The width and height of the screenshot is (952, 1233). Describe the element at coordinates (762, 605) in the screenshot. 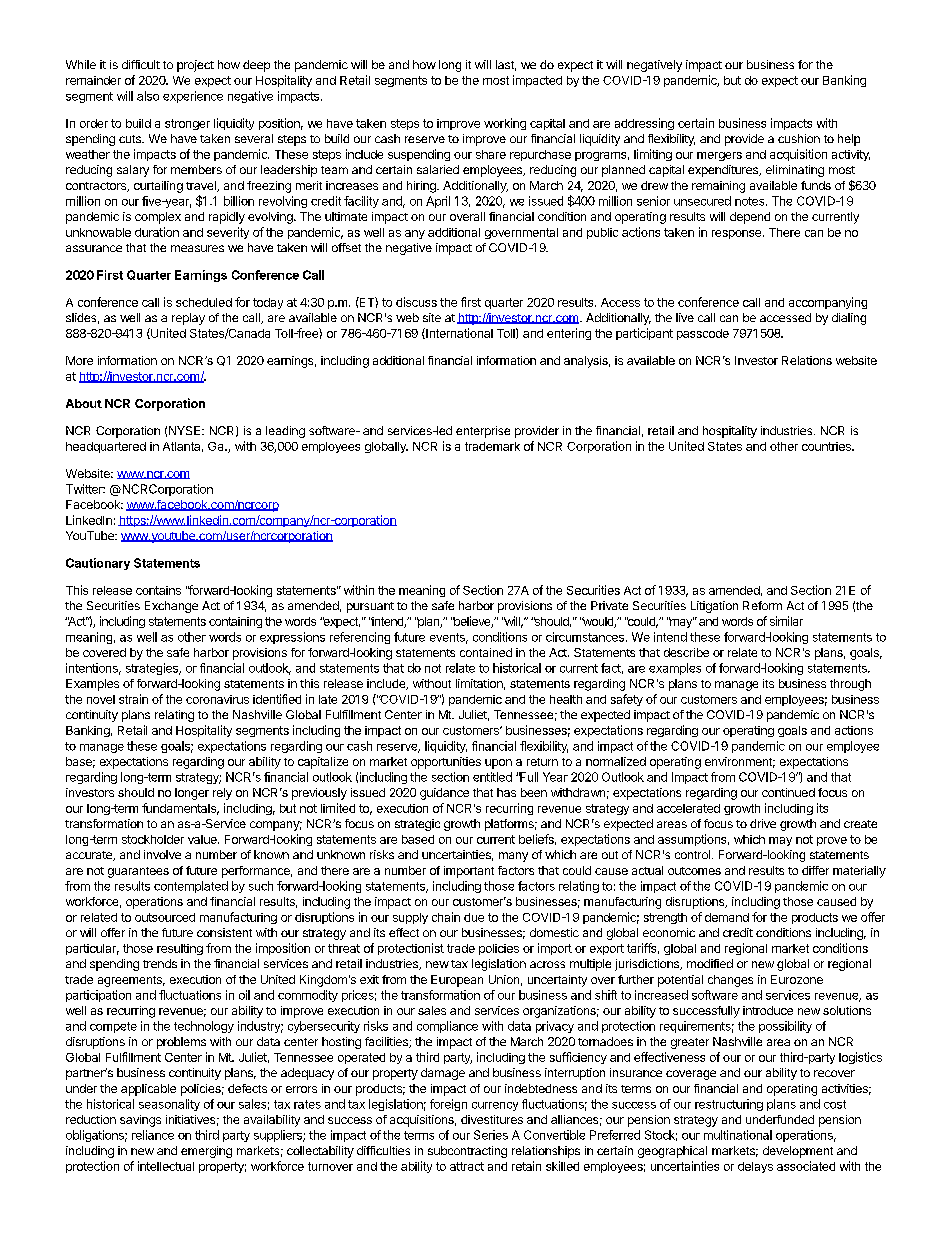

I see `Reform` at that location.
